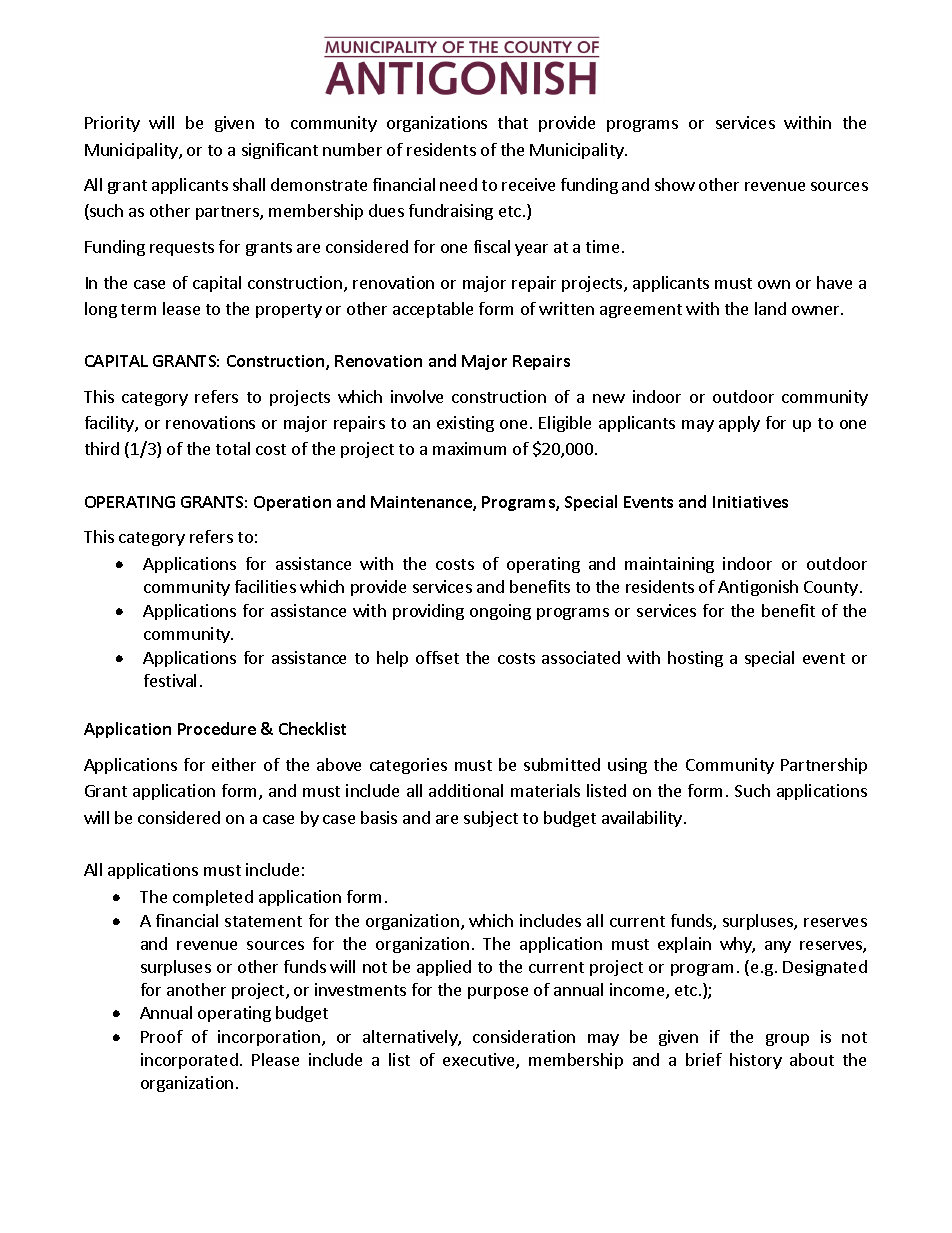 The width and height of the screenshot is (952, 1233). Describe the element at coordinates (265, 586) in the screenshot. I see `facilities` at that location.
